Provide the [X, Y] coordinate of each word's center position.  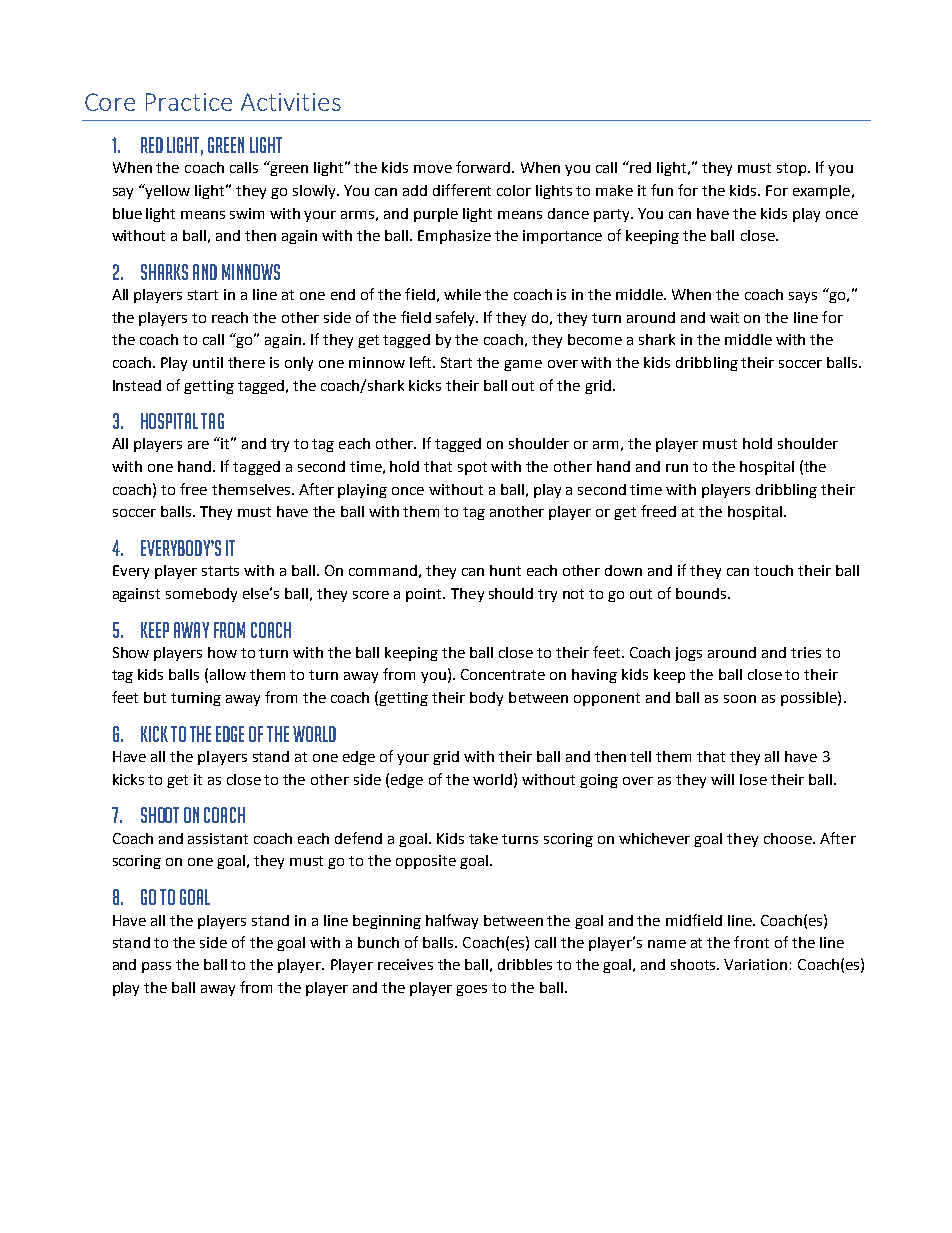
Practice [189, 102]
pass [156, 967]
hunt [505, 570]
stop [793, 169]
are [198, 445]
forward [484, 167]
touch [773, 570]
